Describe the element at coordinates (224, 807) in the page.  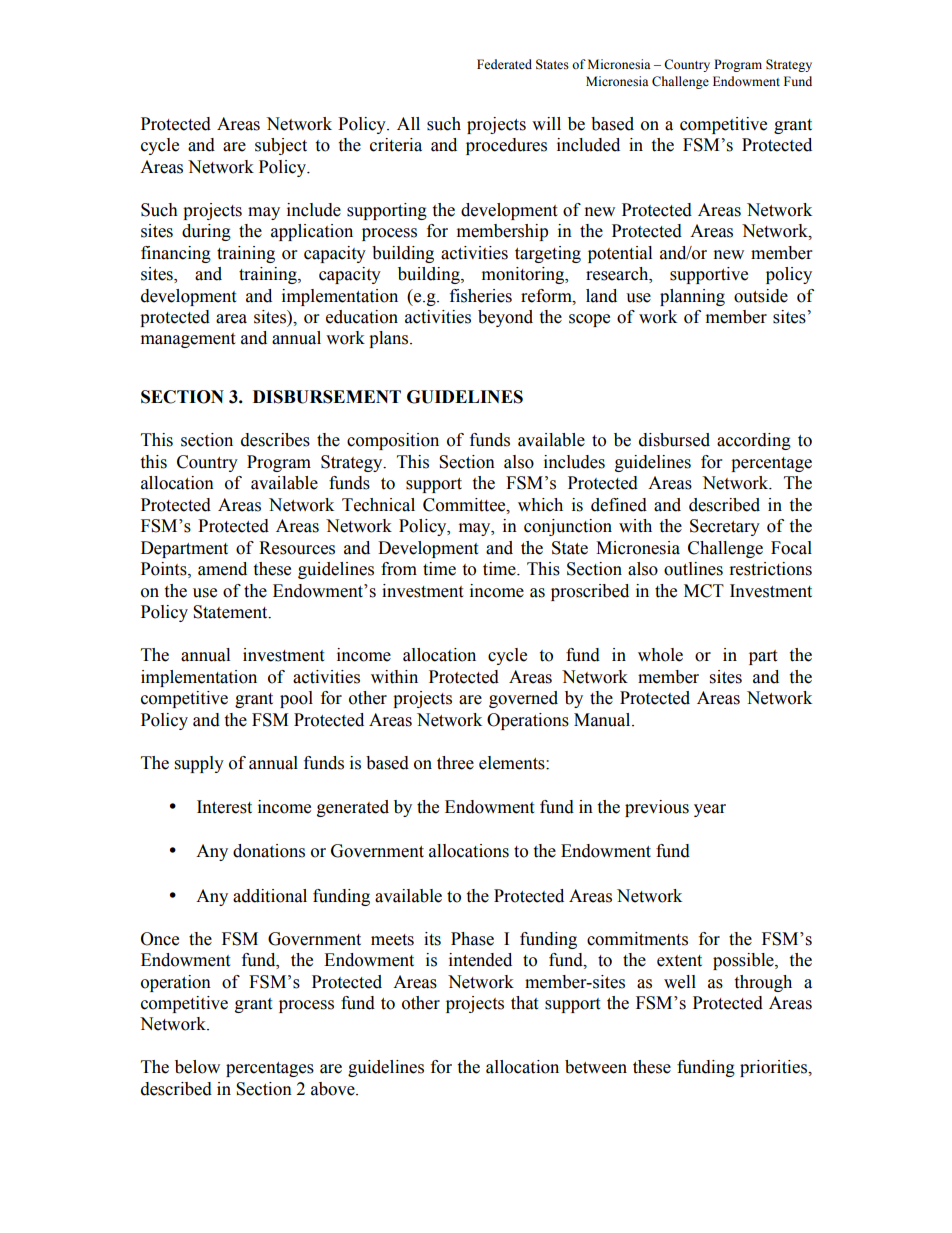
I see `Interest` at that location.
